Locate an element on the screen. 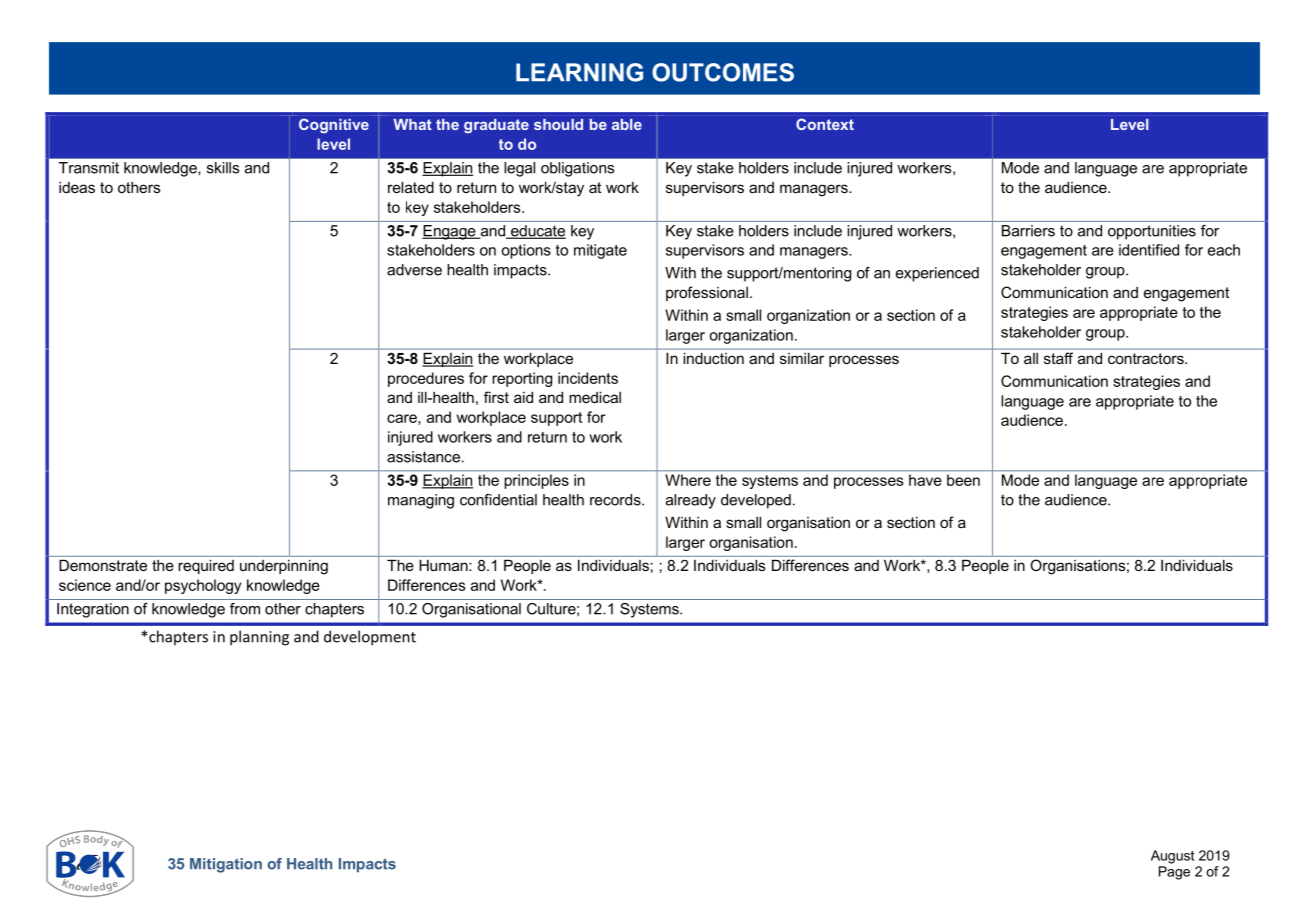 This screenshot has width=1308, height=924. Mitigation is located at coordinates (226, 865).
